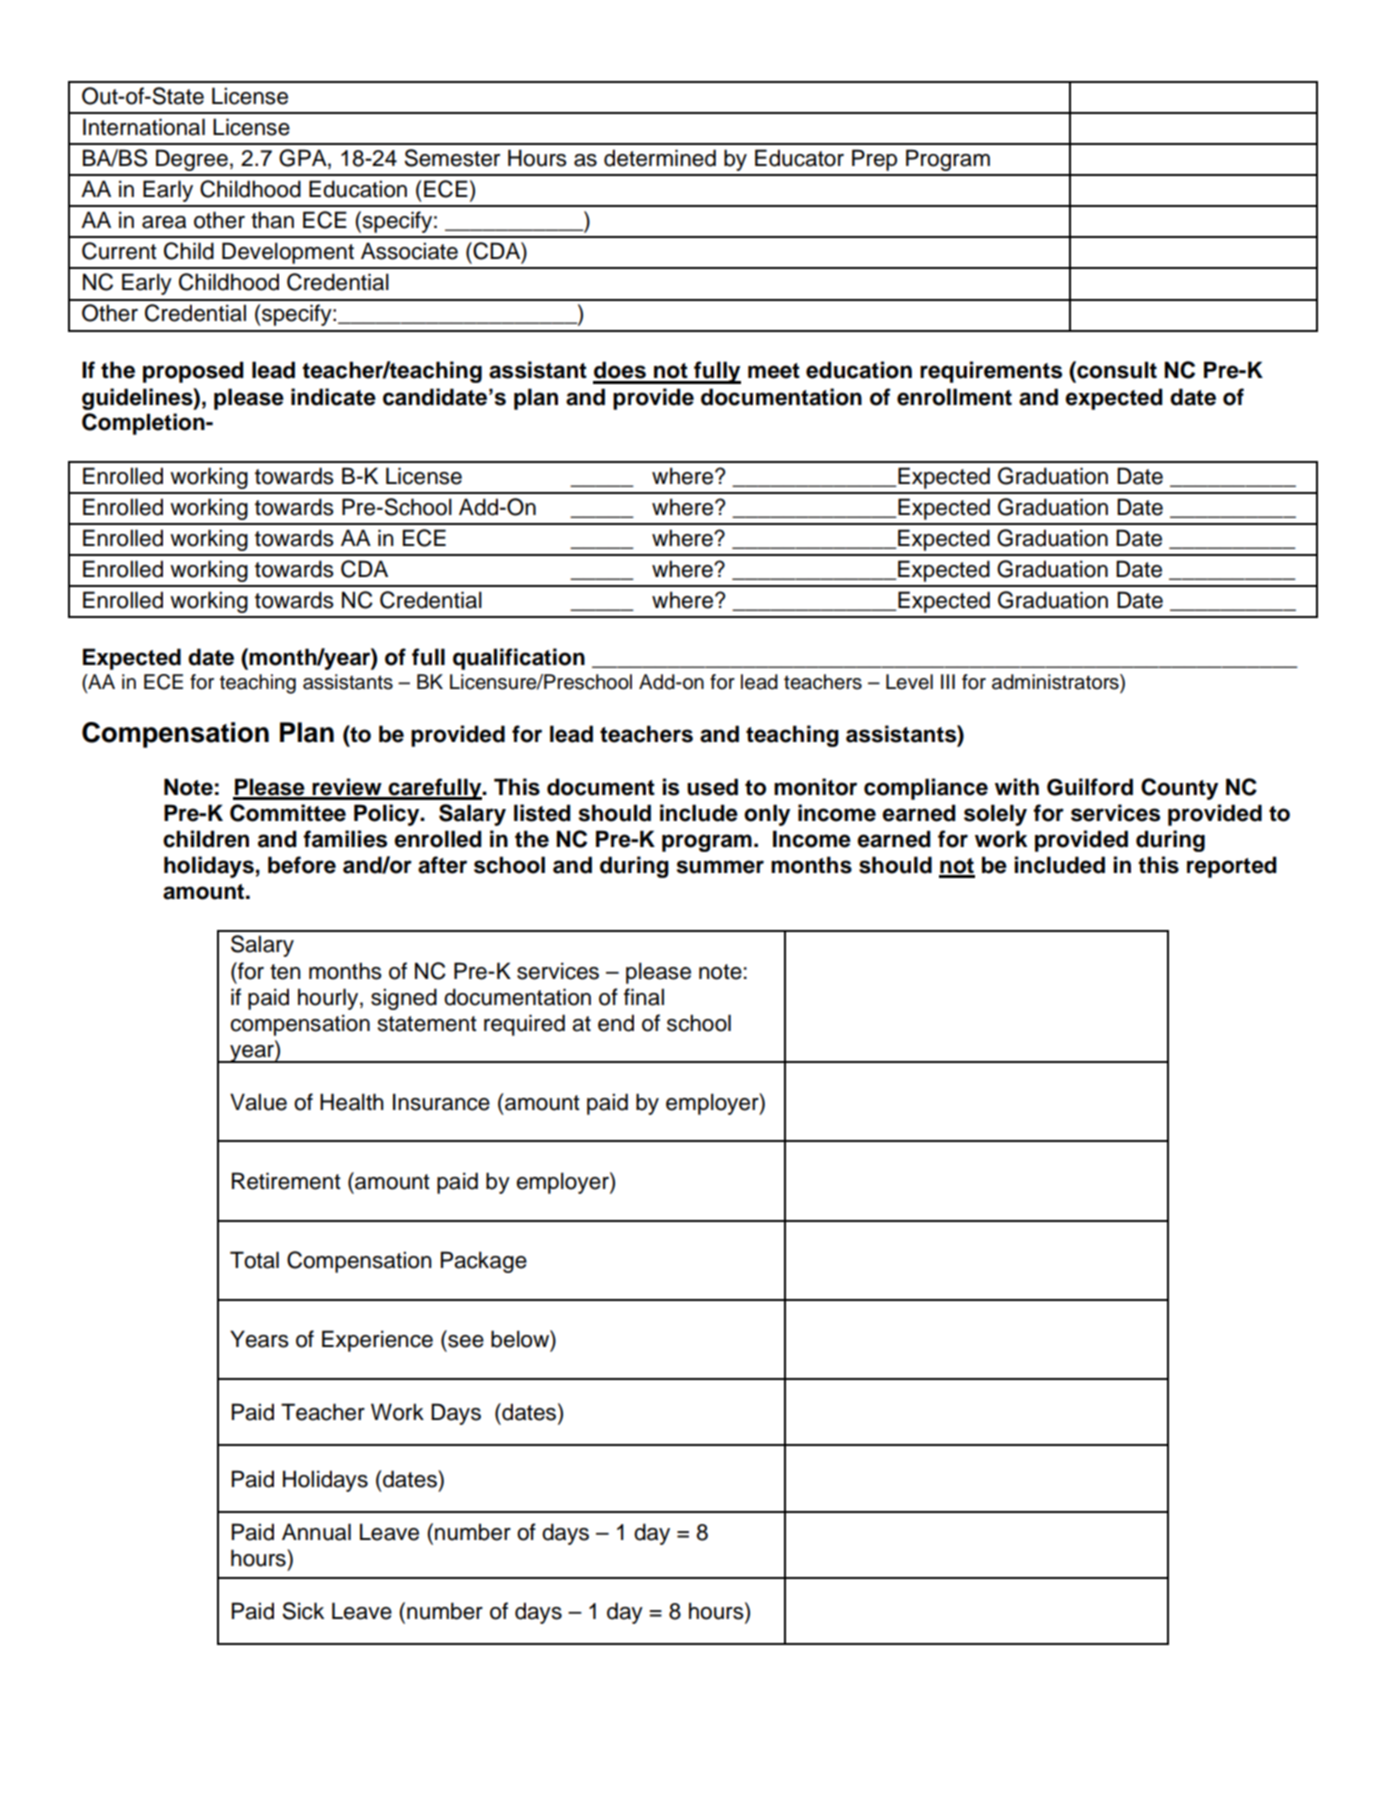 The width and height of the document is (1386, 1793). Describe the element at coordinates (466, 1341) in the document. I see `see` at that location.
